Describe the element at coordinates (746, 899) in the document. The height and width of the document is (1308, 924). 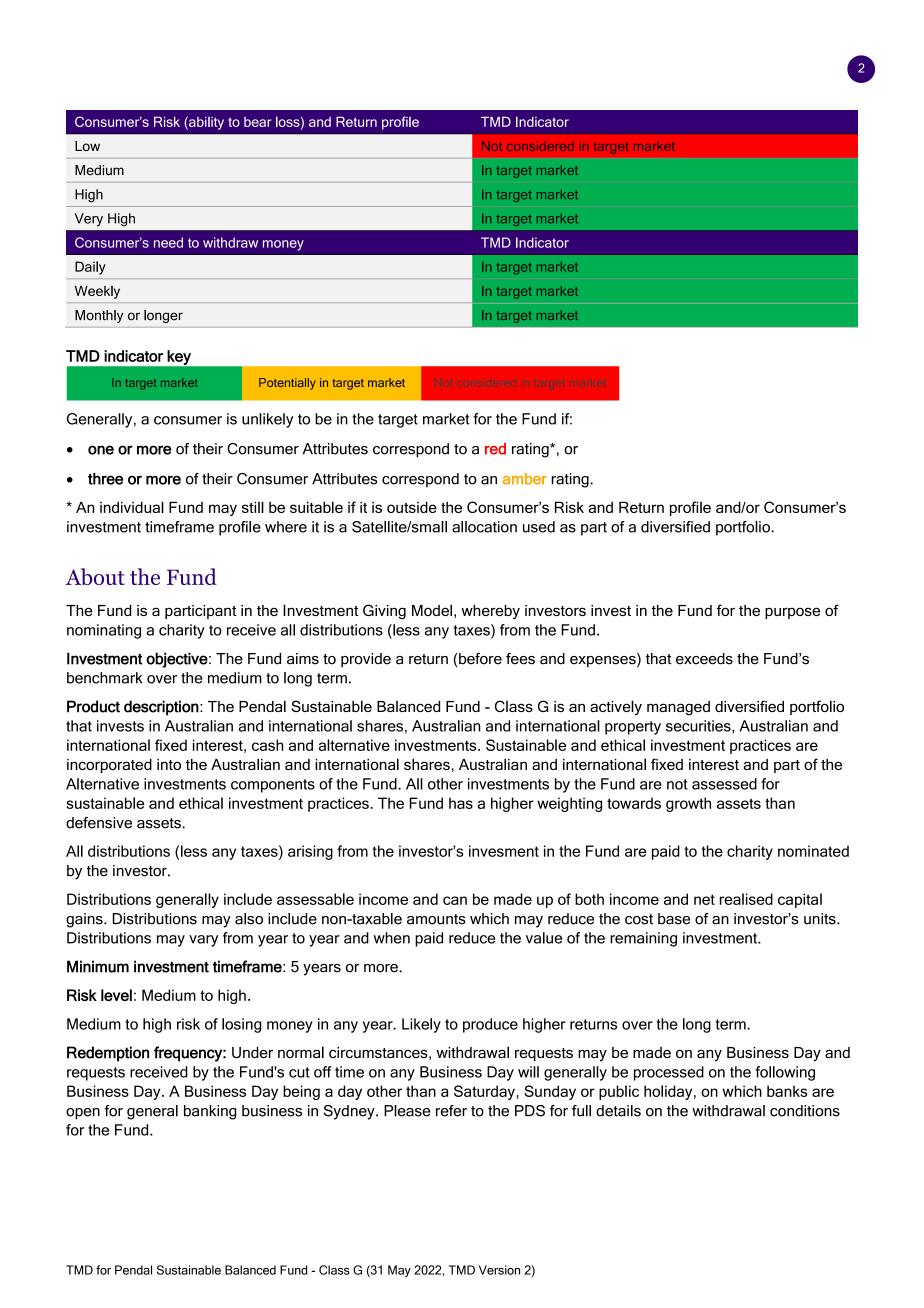
I see `realised` at that location.
